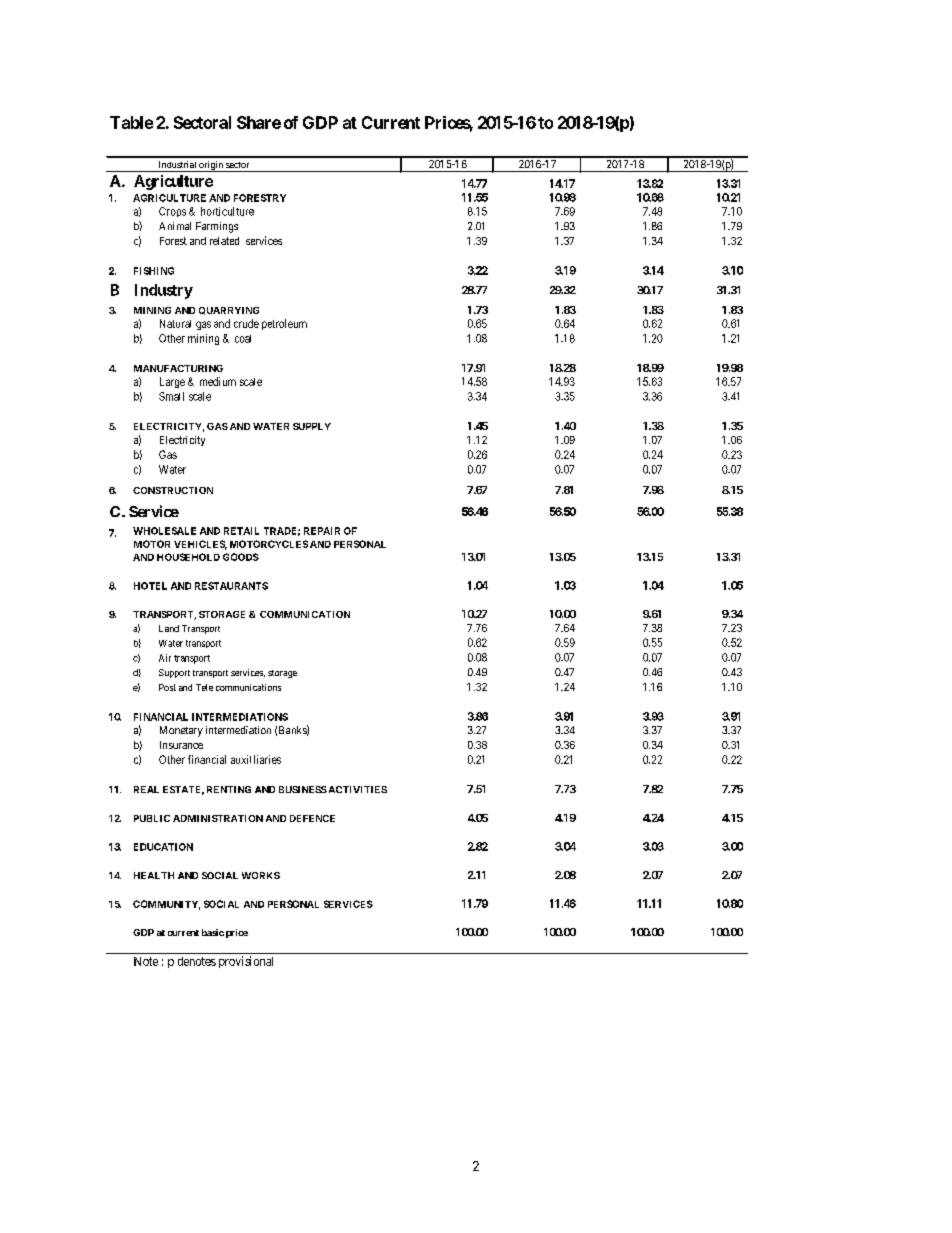  I want to click on Land, so click(169, 628).
